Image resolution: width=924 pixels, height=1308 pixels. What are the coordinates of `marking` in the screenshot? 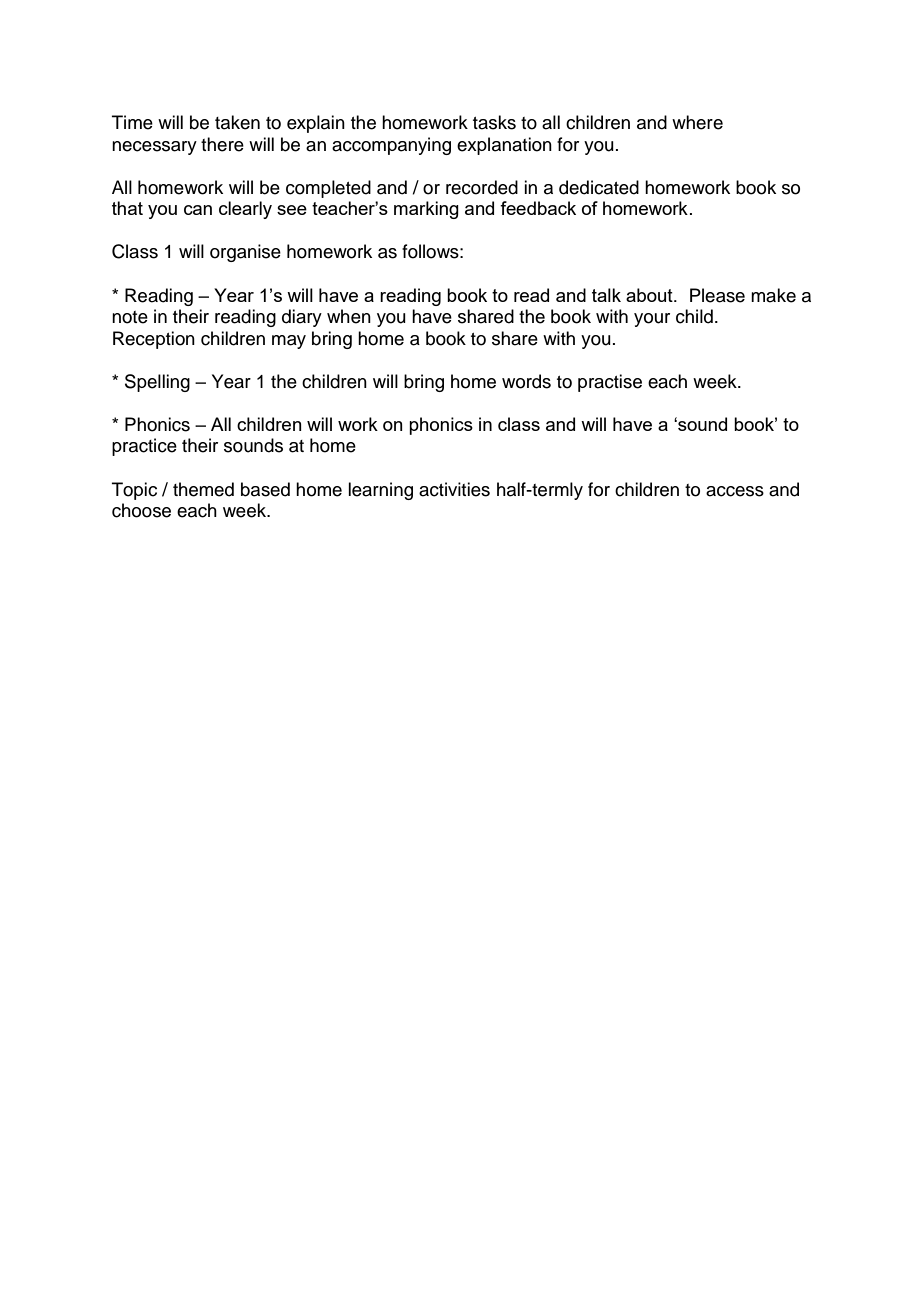 It's located at (426, 210).
